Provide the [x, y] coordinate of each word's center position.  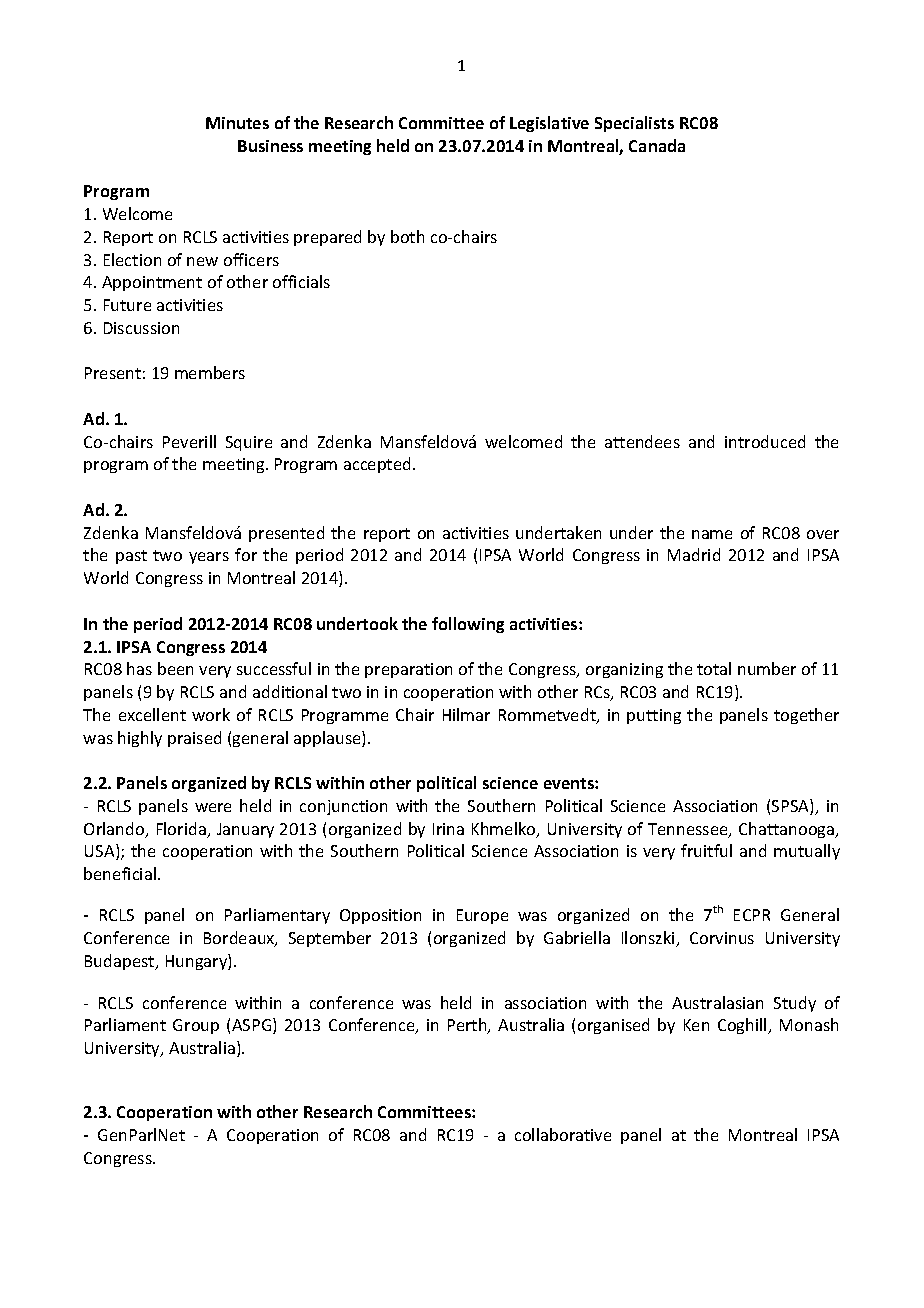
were [213, 807]
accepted [377, 465]
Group [196, 1026]
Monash [809, 1024]
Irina [448, 829]
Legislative [549, 124]
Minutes [237, 123]
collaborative [563, 1134]
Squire [249, 443]
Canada [657, 145]
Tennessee [689, 830]
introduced [765, 441]
